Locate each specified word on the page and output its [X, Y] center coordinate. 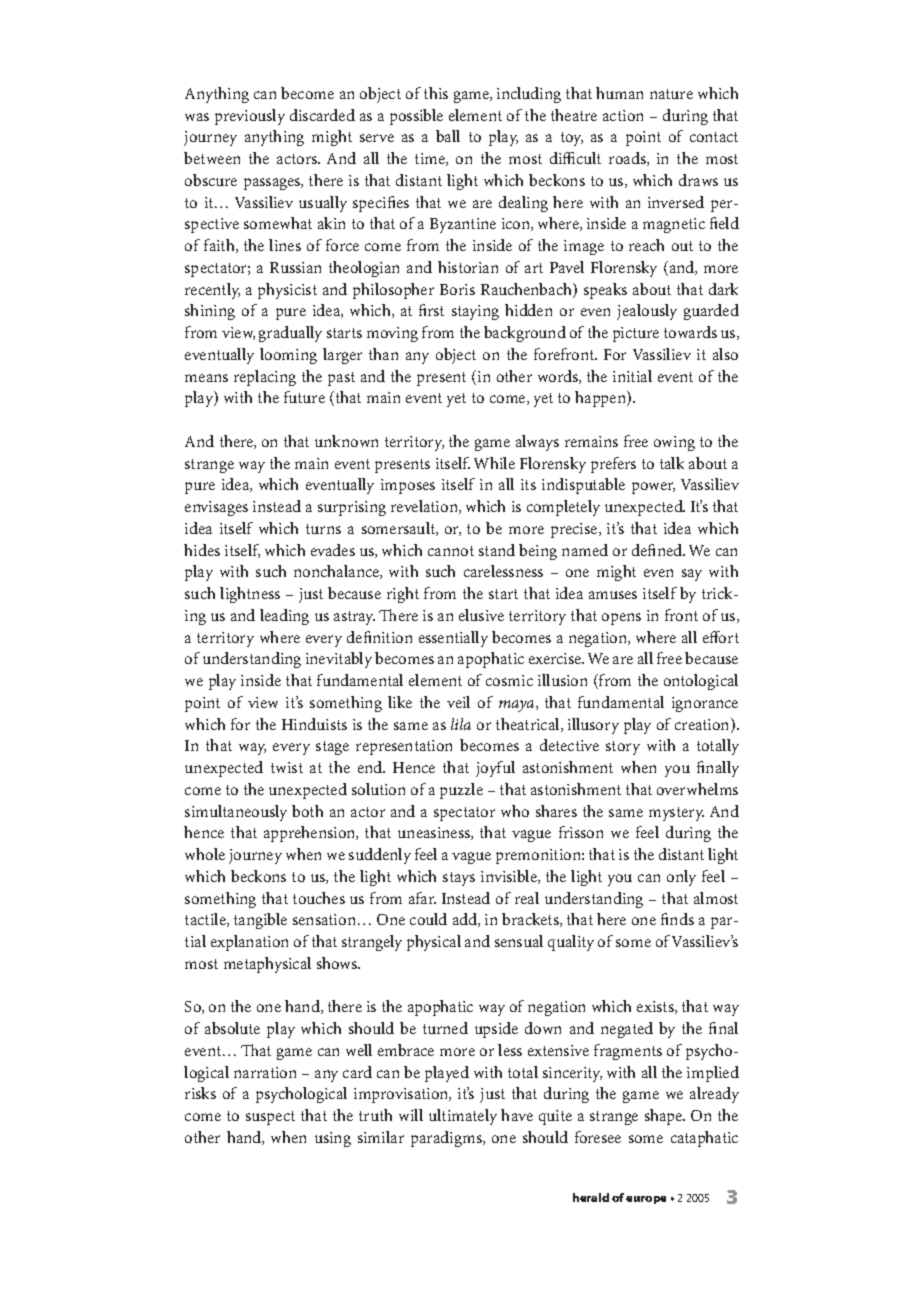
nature [671, 94]
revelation [425, 507]
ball [448, 136]
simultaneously [236, 813]
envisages [216, 508]
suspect [270, 1118]
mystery [676, 814]
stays [459, 879]
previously [250, 117]
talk [672, 463]
